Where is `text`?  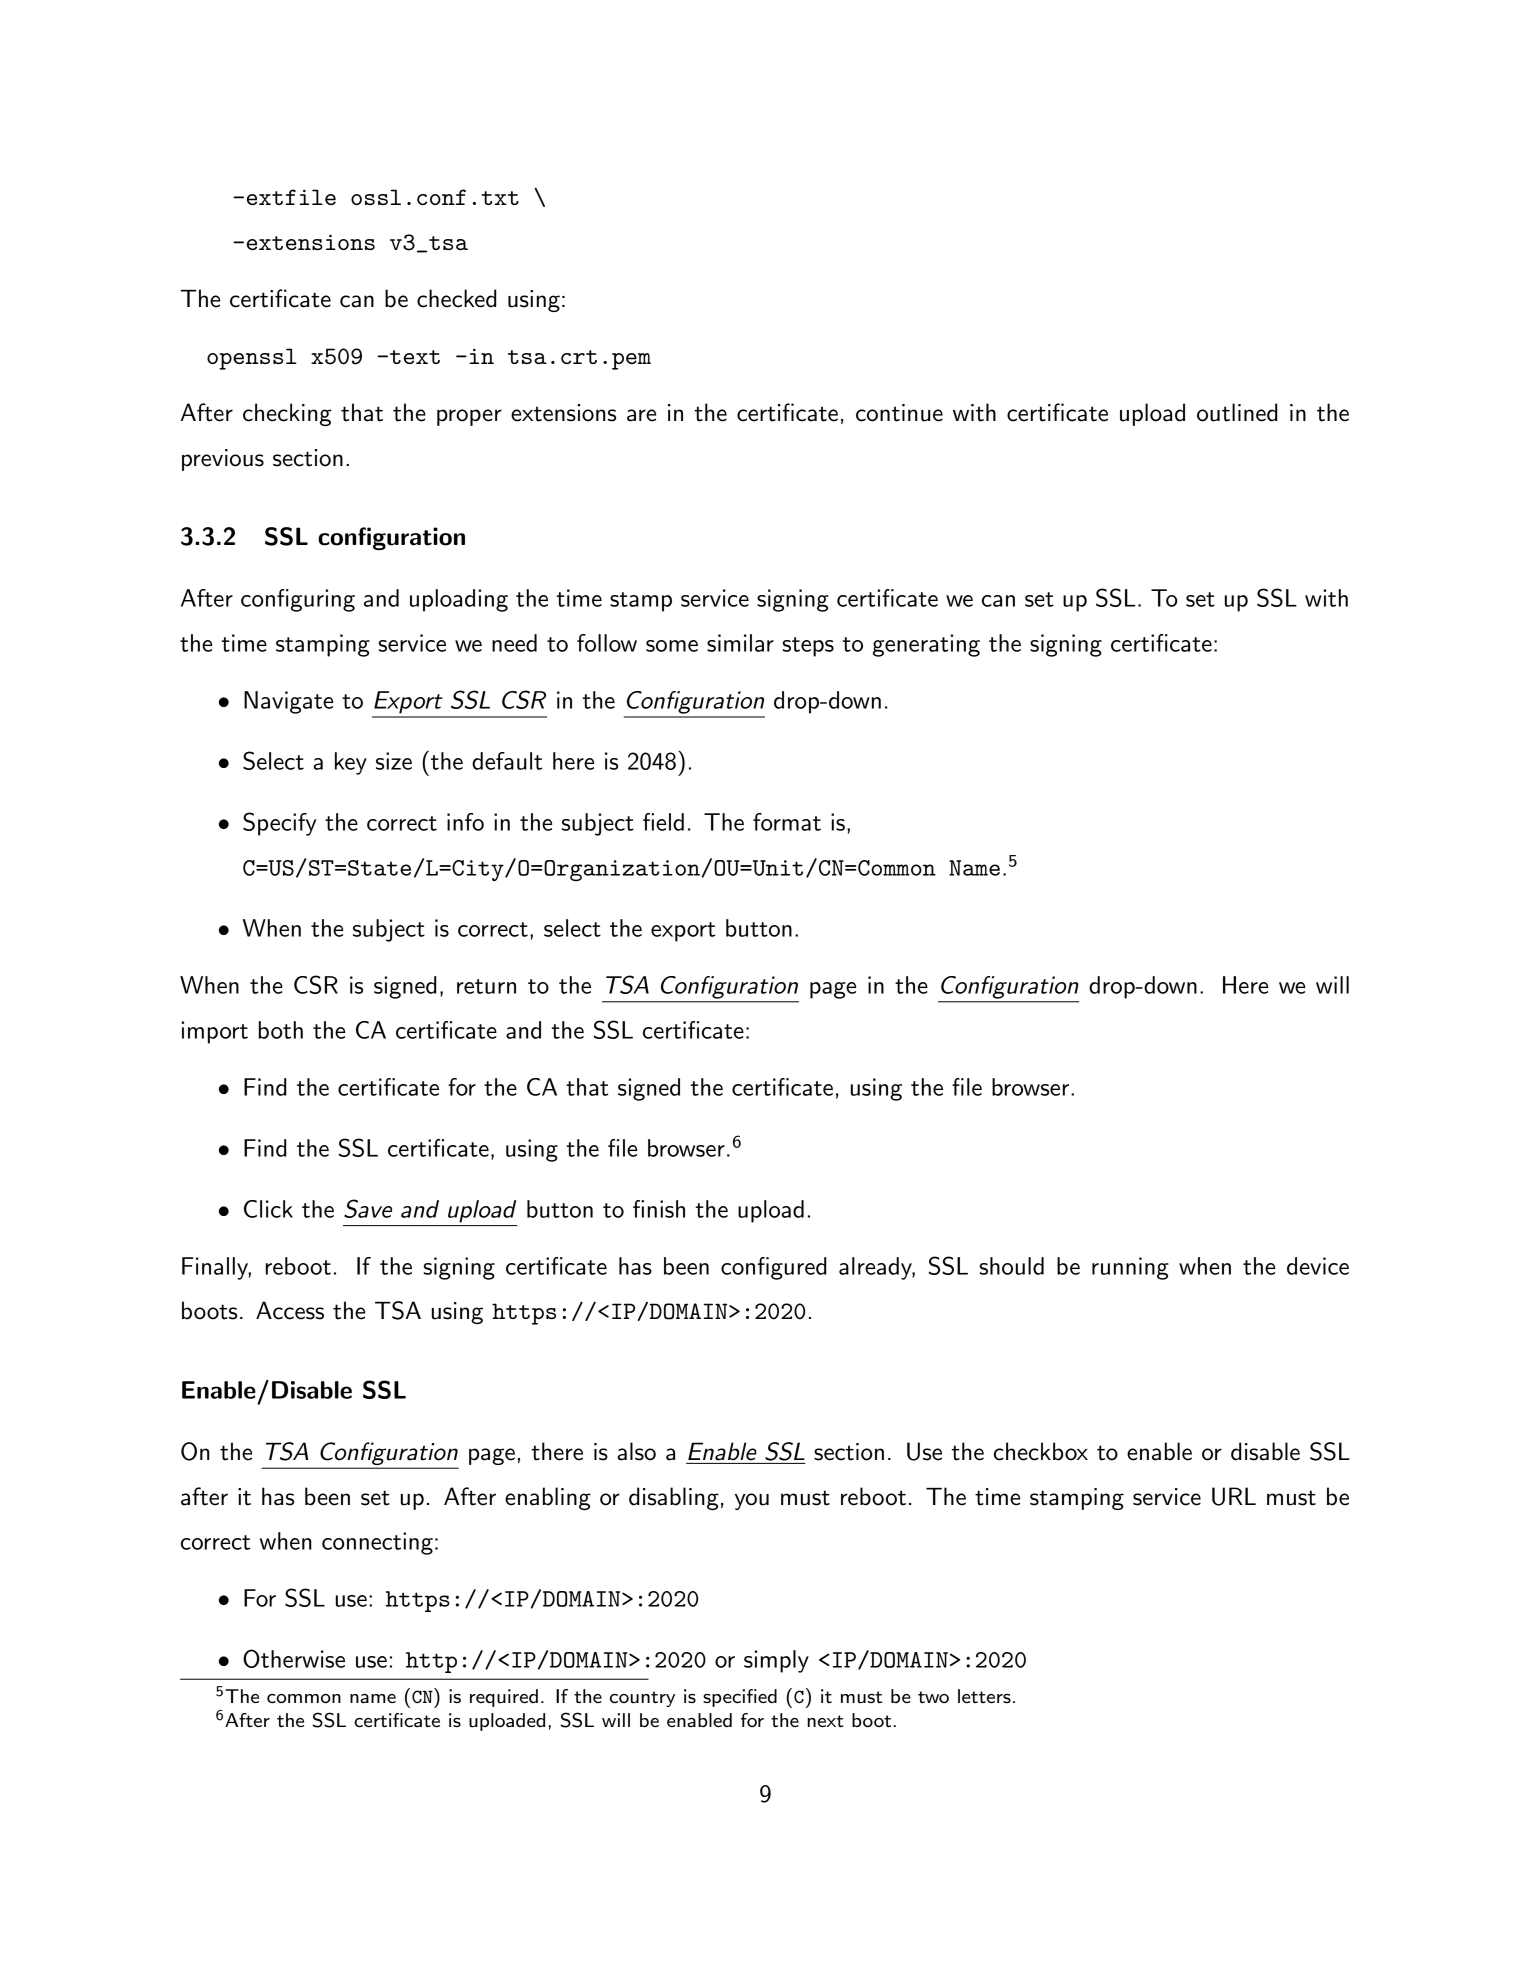
text is located at coordinates (415, 357).
